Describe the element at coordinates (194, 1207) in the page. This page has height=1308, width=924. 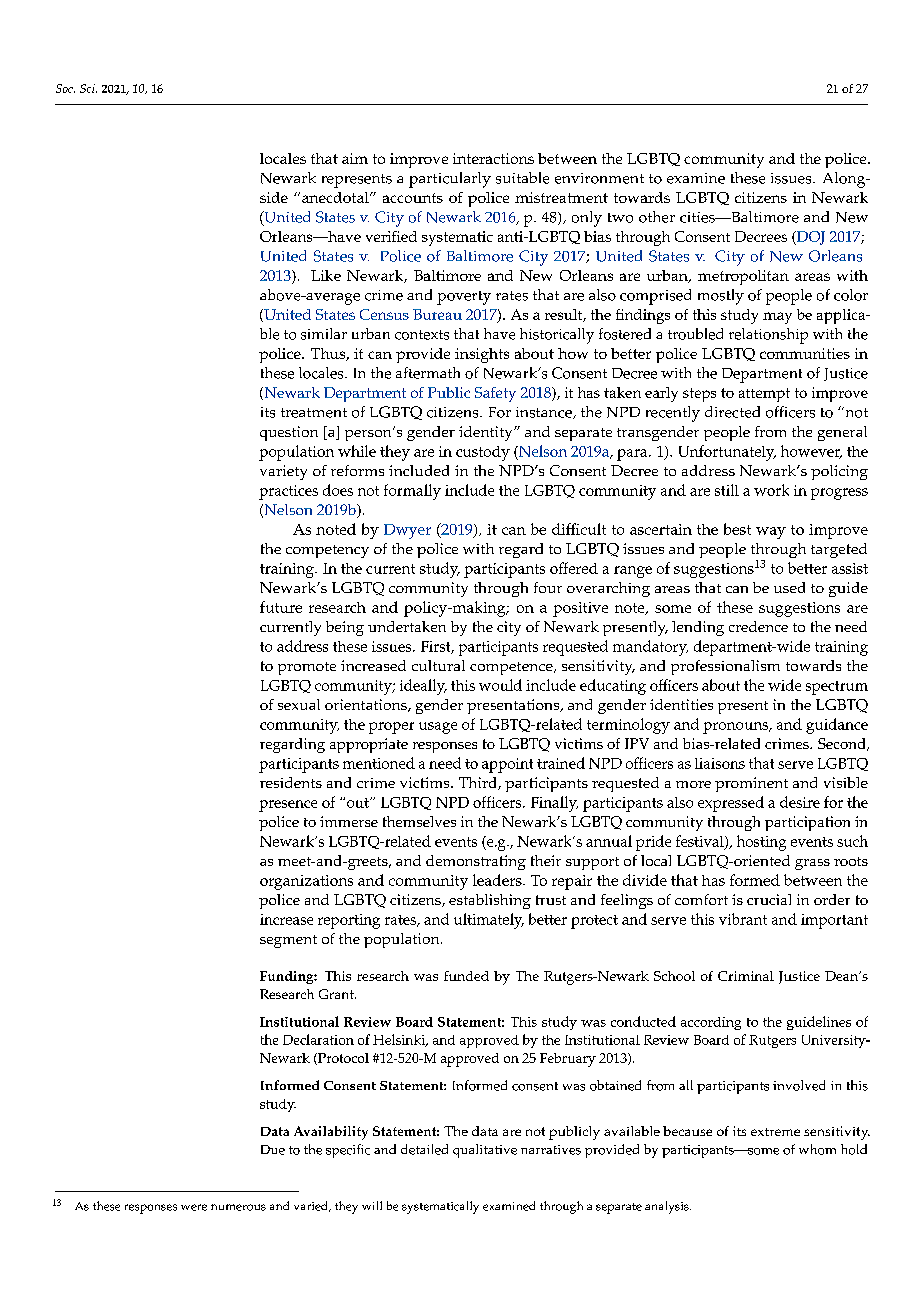
I see `were` at that location.
